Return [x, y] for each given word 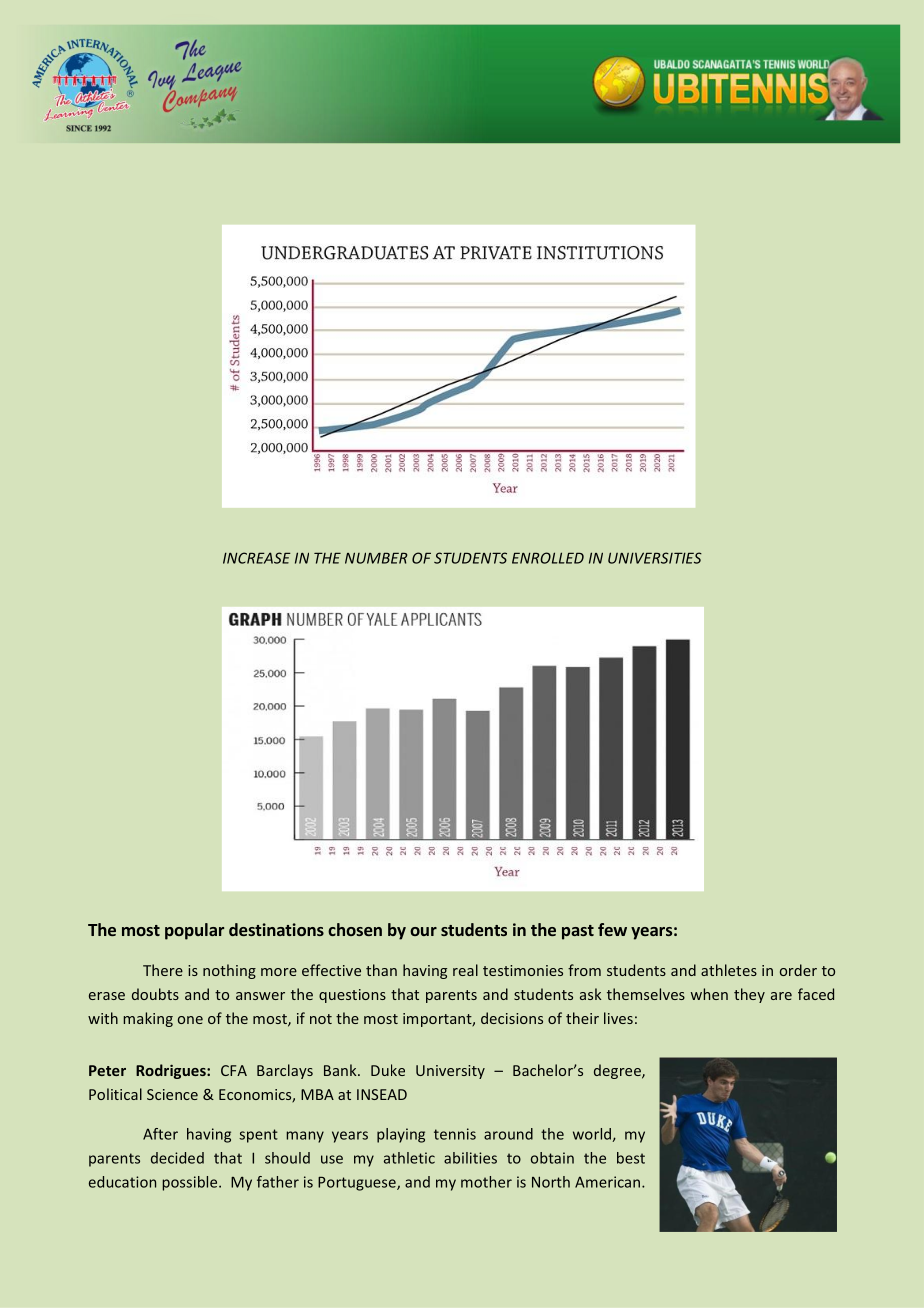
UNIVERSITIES [655, 558]
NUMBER [376, 558]
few [612, 929]
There [163, 970]
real [465, 970]
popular [194, 931]
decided [177, 1158]
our [423, 931]
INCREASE [257, 558]
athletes [729, 970]
